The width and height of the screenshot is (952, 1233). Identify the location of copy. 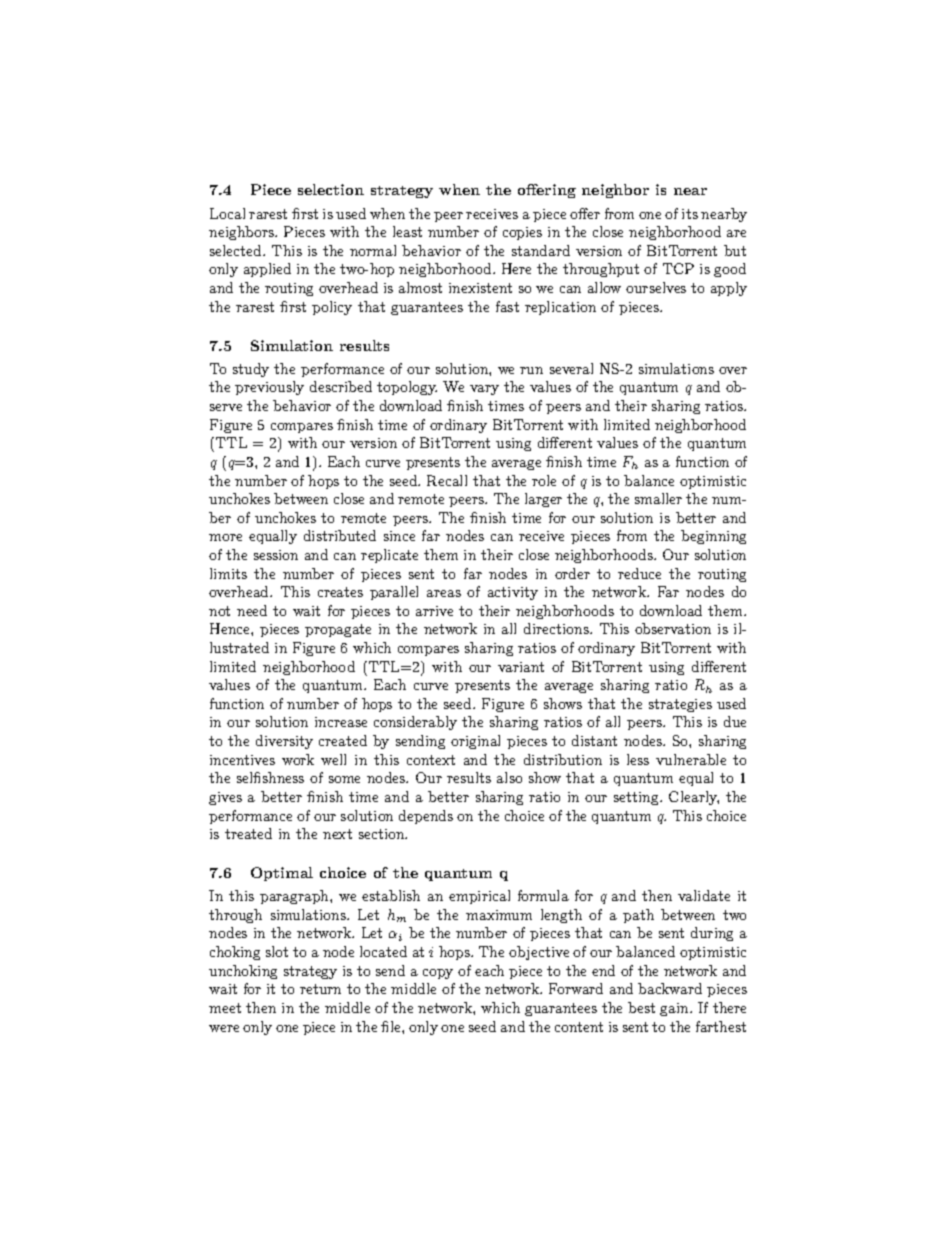
(438, 974).
